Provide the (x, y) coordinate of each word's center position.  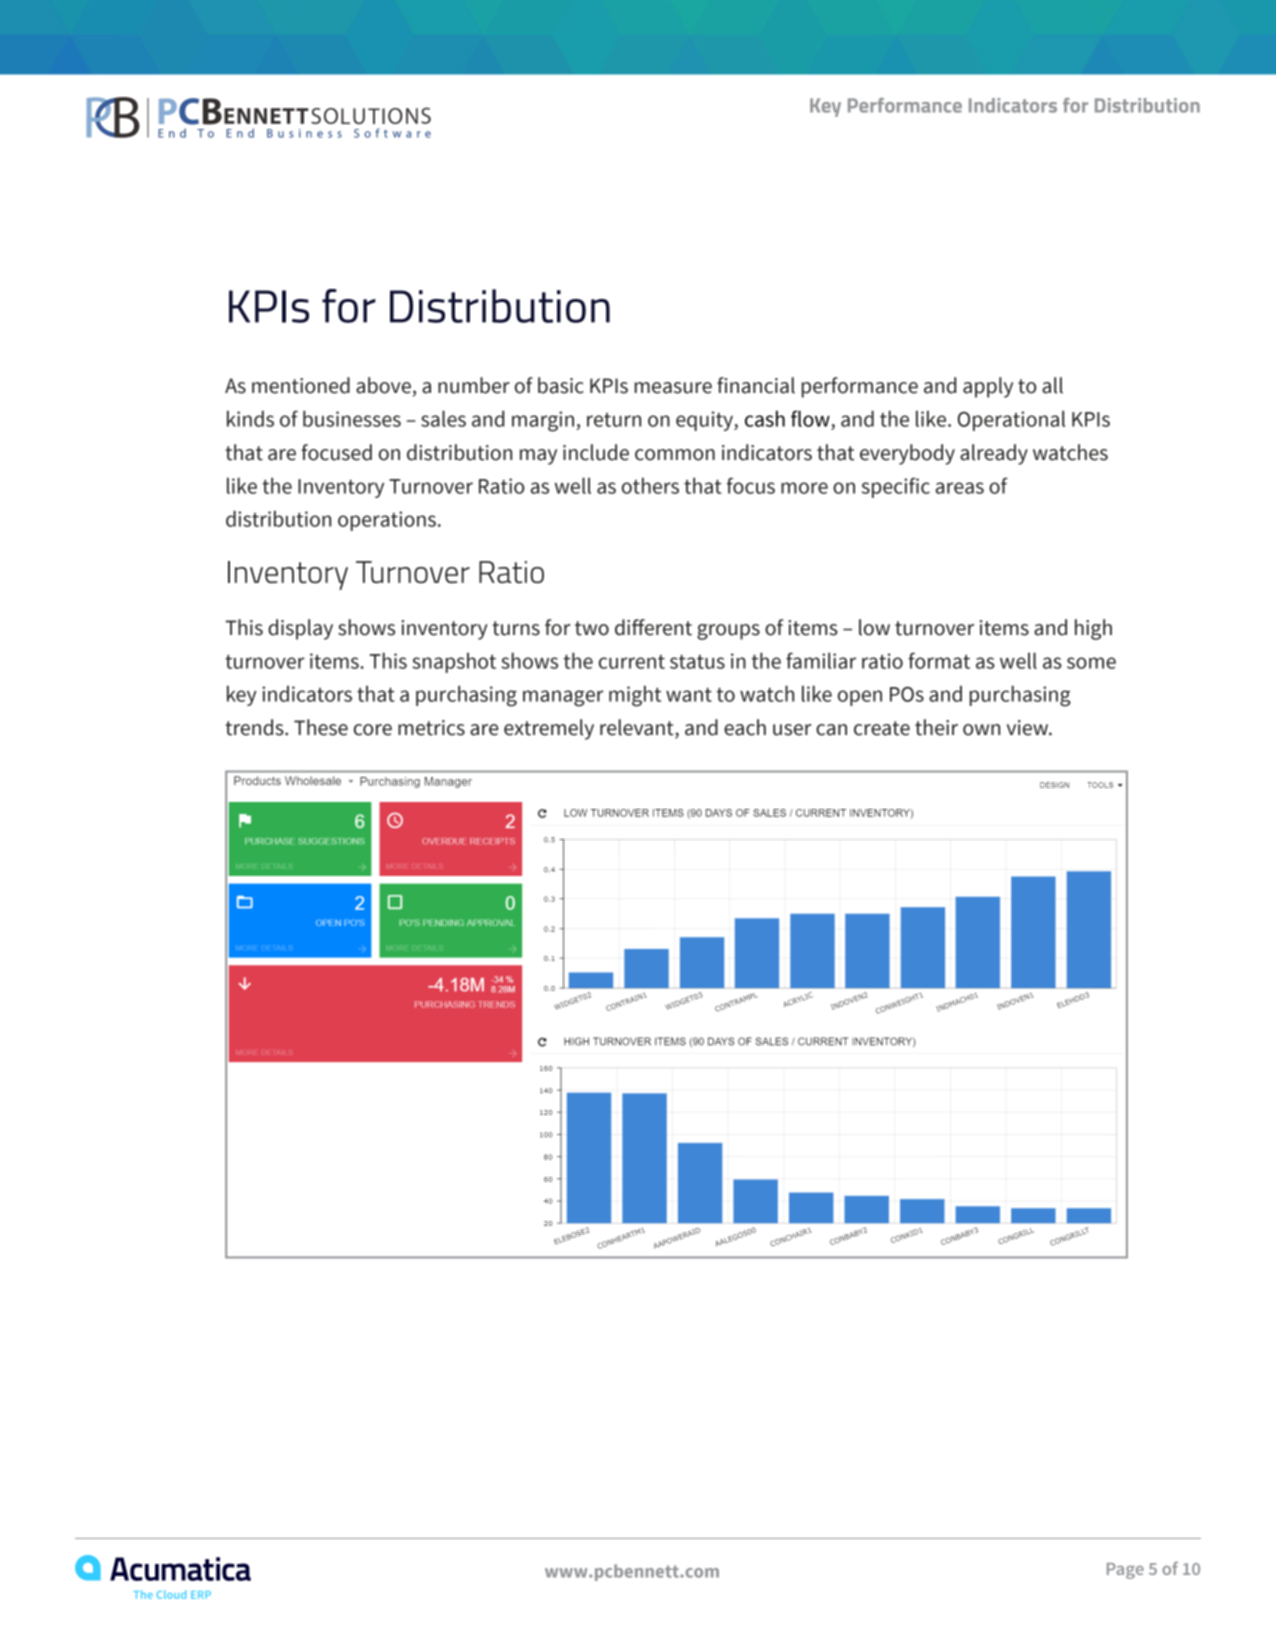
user (792, 730)
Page (1125, 1571)
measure (673, 388)
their (936, 727)
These (321, 727)
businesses (352, 418)
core (373, 730)
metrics (431, 728)
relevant (638, 728)
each (745, 727)
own (981, 730)
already (994, 454)
